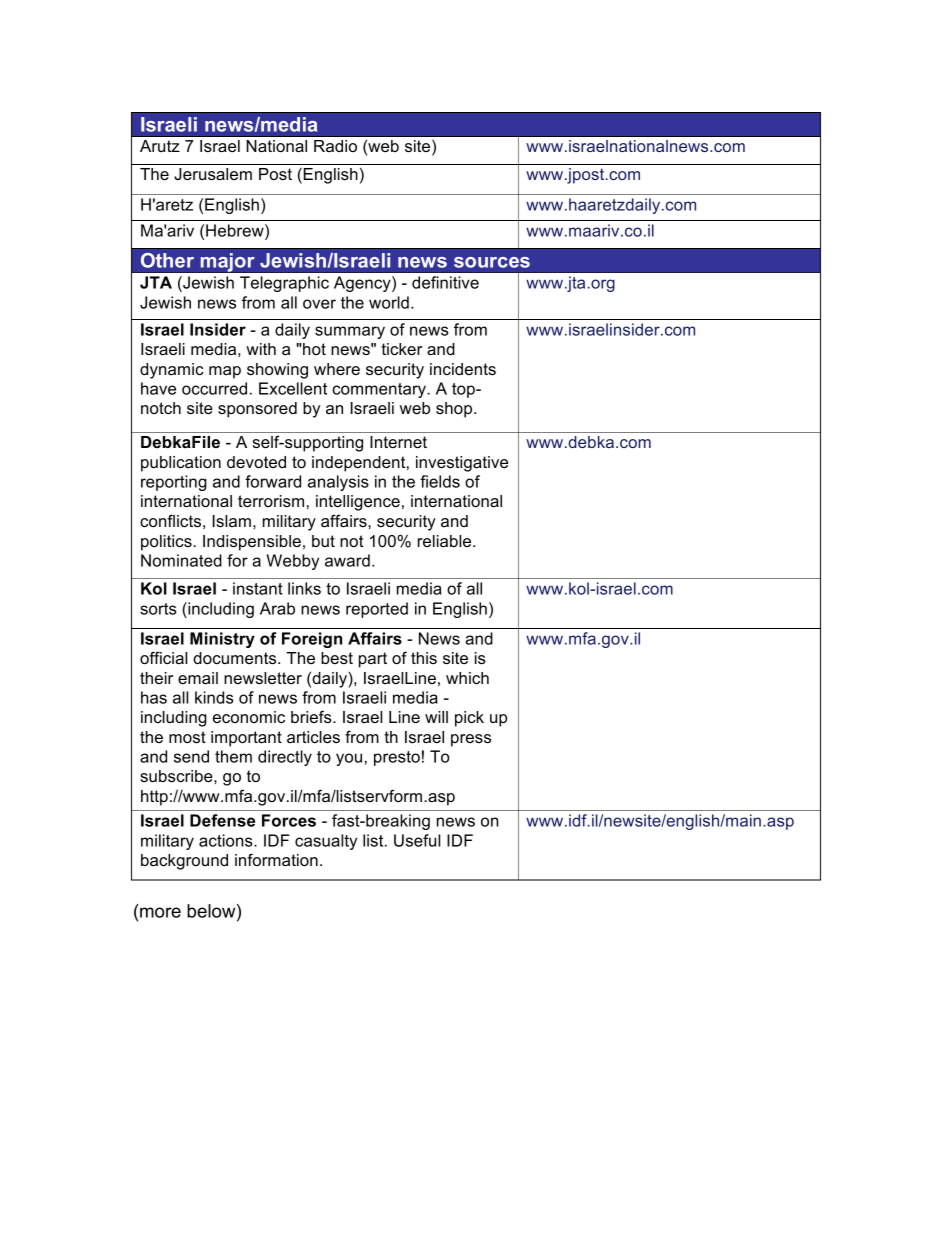 The height and width of the document is (1233, 952). What do you see at coordinates (213, 174) in the document?
I see `Jerusalem` at bounding box center [213, 174].
